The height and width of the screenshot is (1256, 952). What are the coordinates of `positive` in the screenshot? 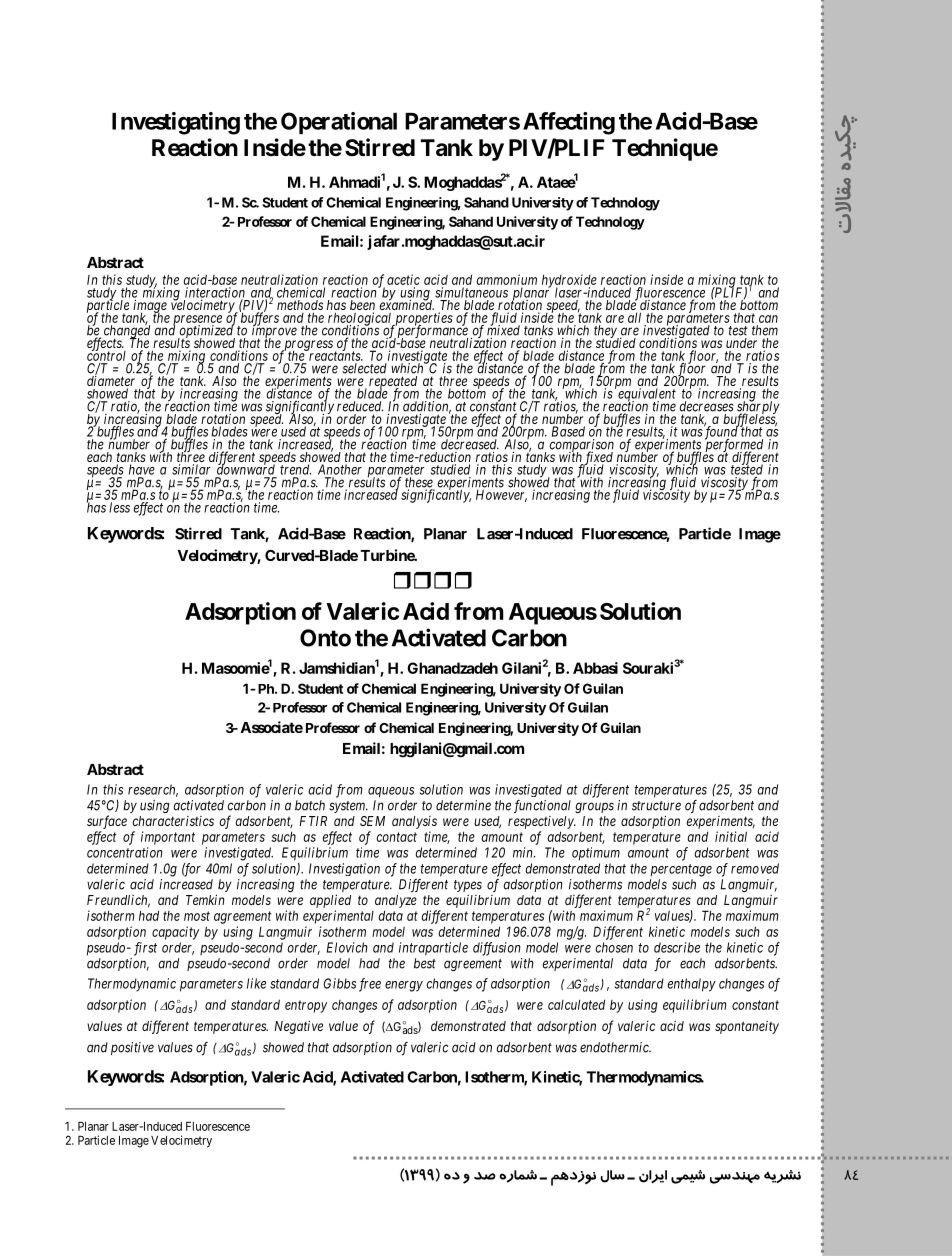 It's located at (132, 1048).
